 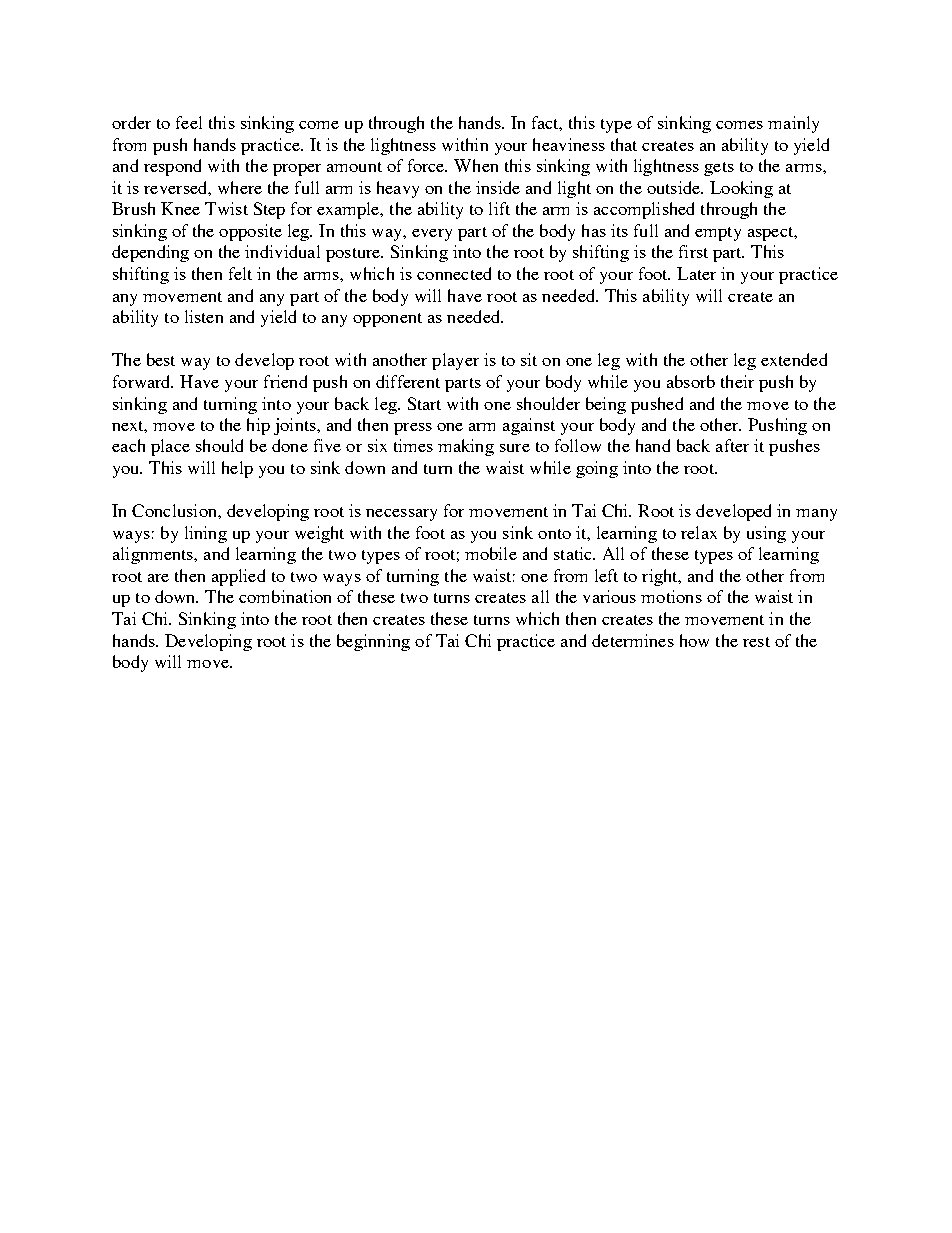 What do you see at coordinates (732, 445) in the image?
I see `after` at bounding box center [732, 445].
